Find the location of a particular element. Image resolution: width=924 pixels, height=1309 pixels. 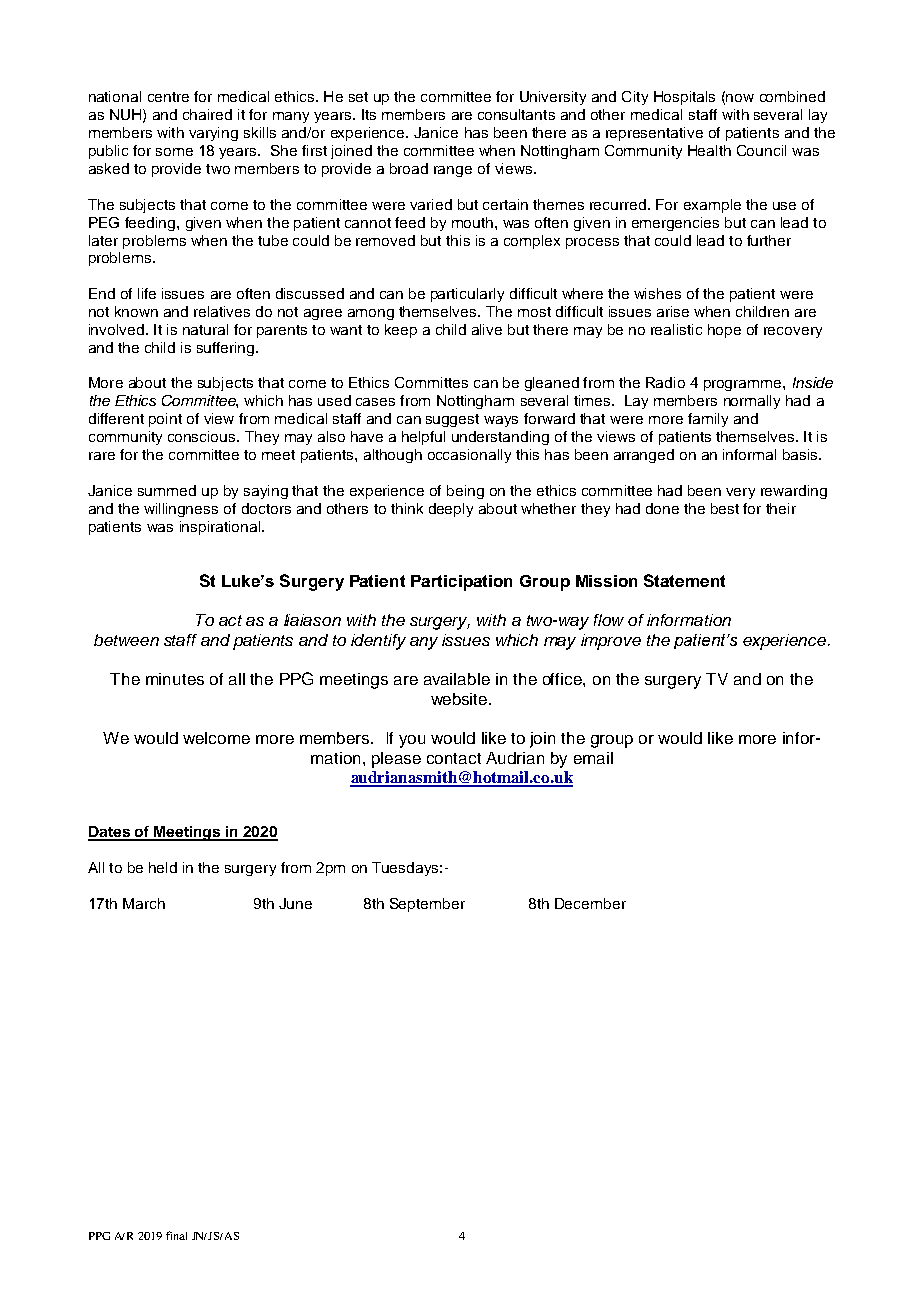

varying is located at coordinates (213, 134).
